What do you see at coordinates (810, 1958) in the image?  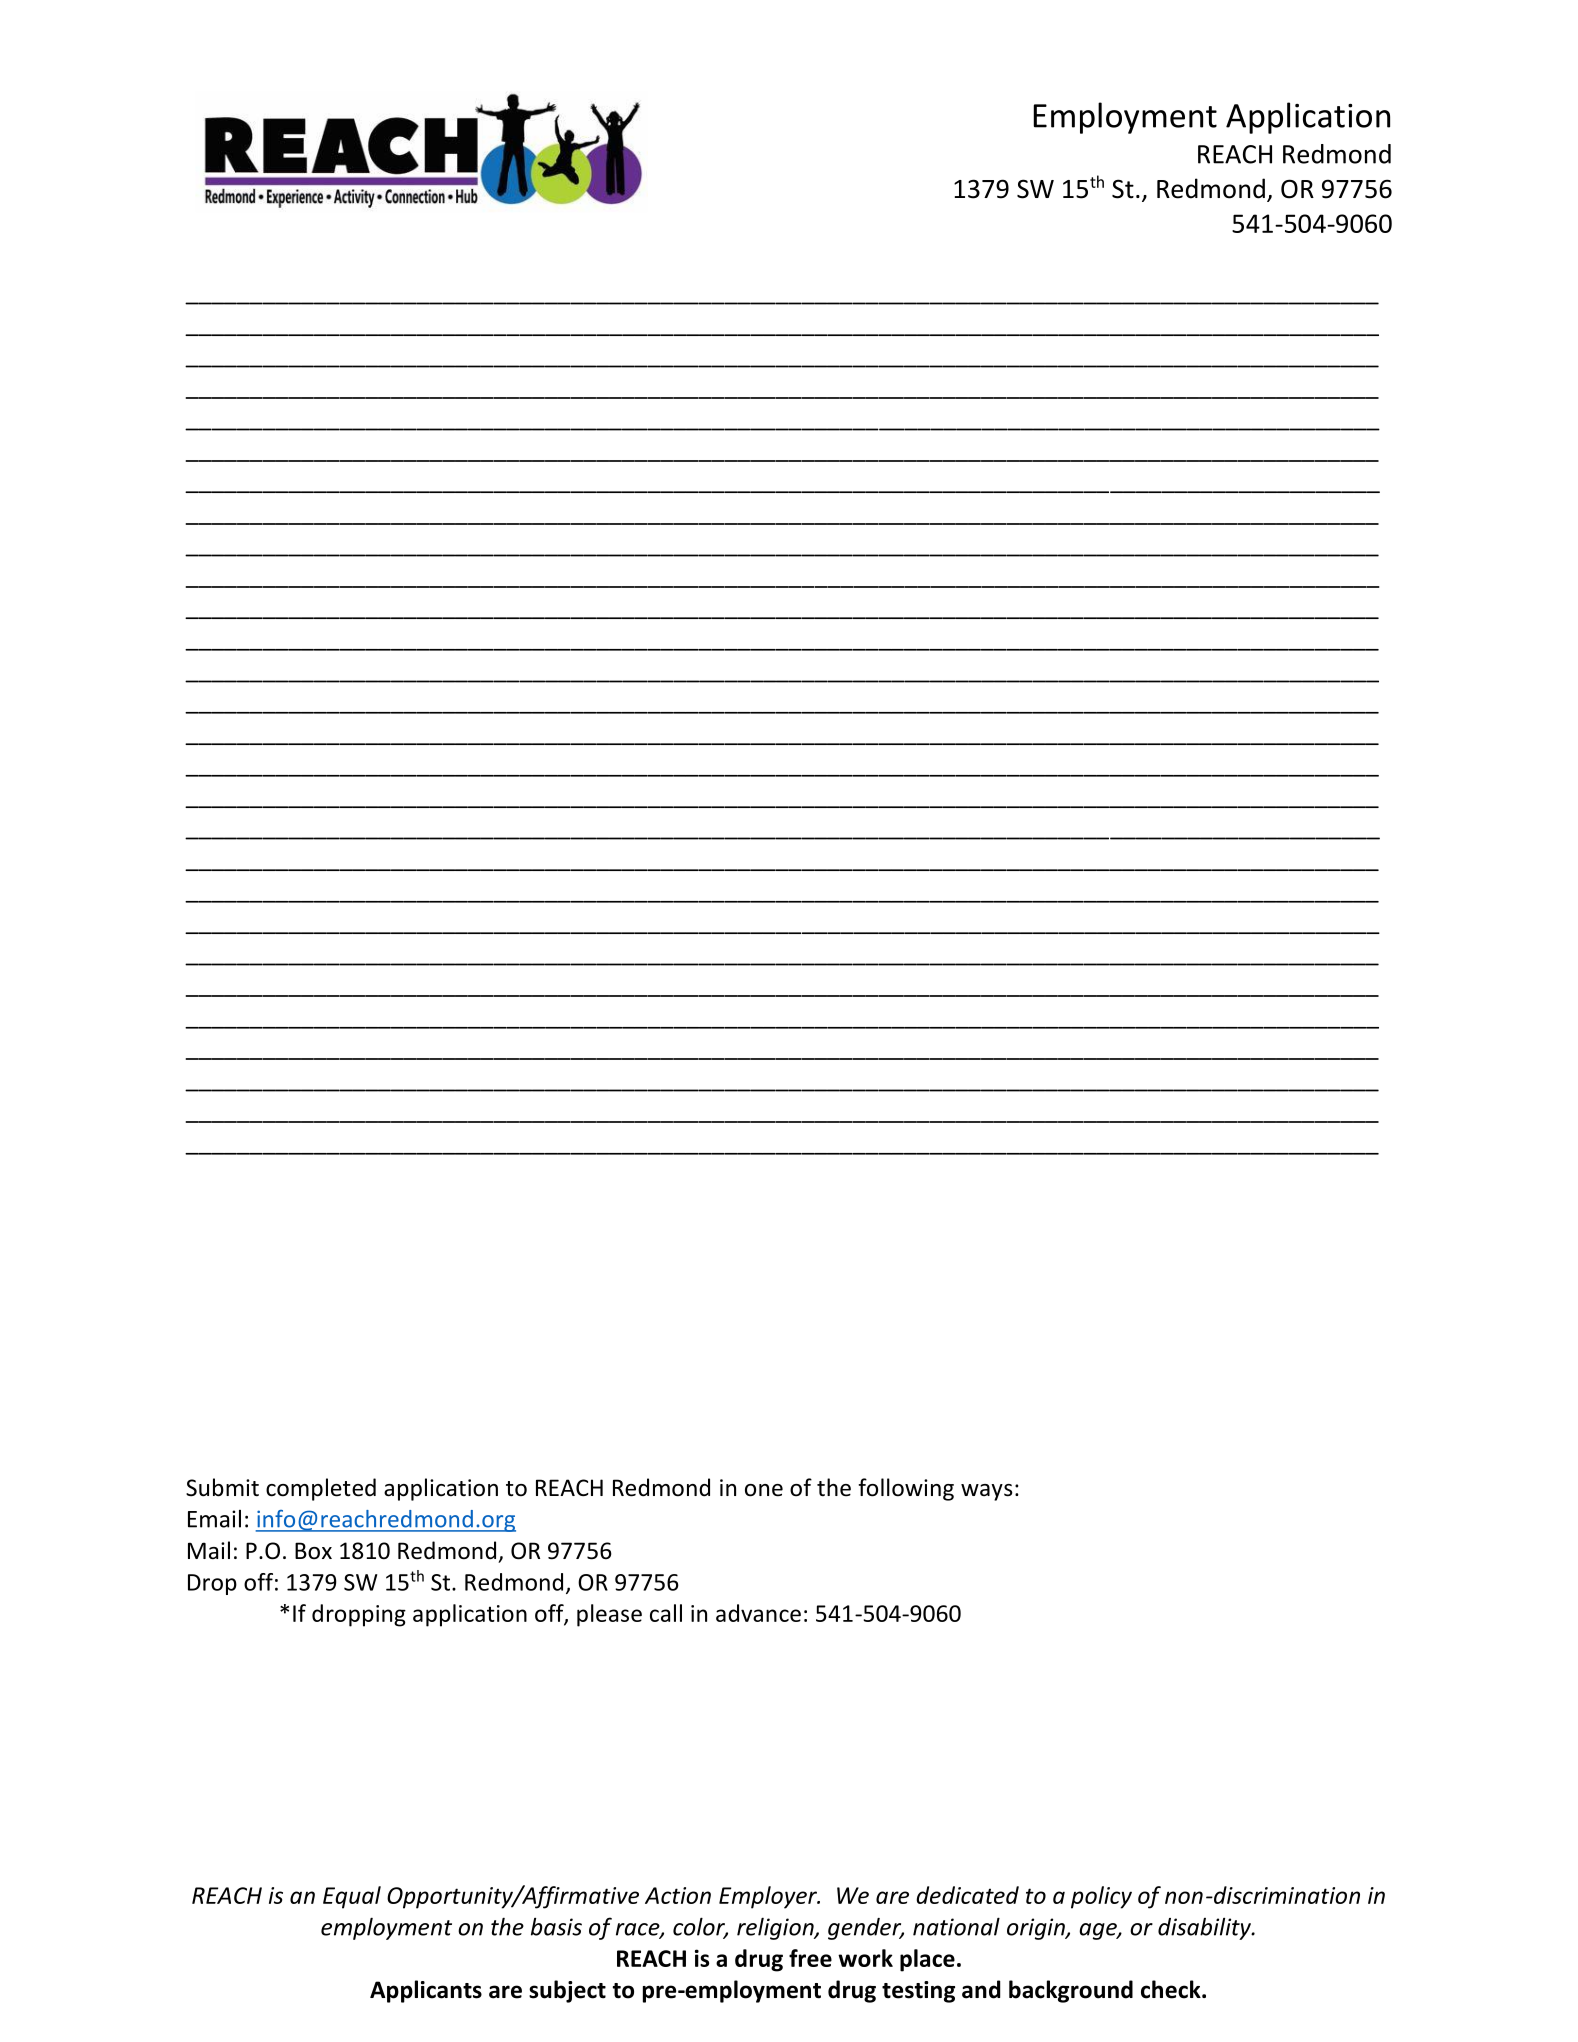 I see `free` at bounding box center [810, 1958].
